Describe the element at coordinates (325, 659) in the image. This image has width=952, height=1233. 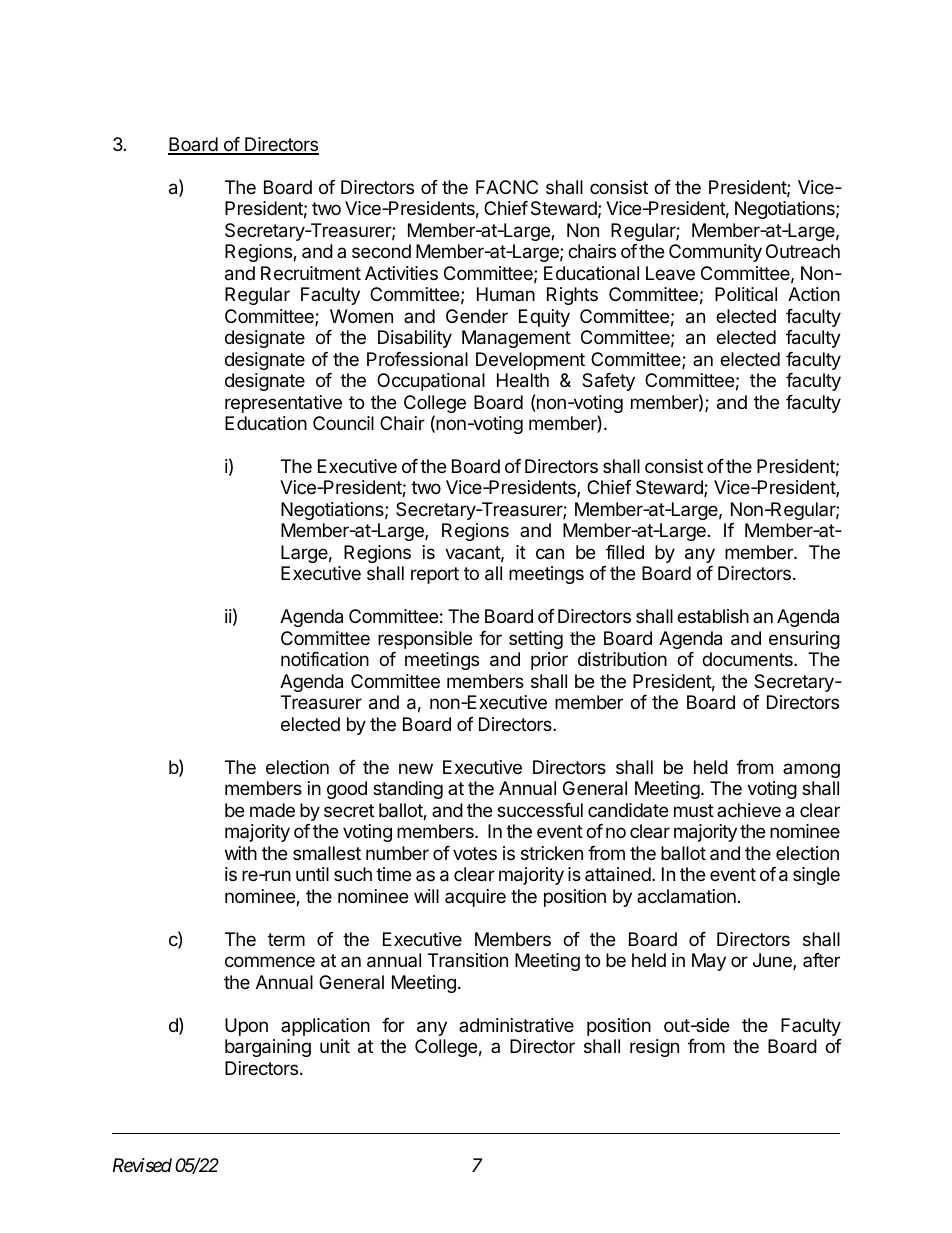
I see `notification` at that location.
